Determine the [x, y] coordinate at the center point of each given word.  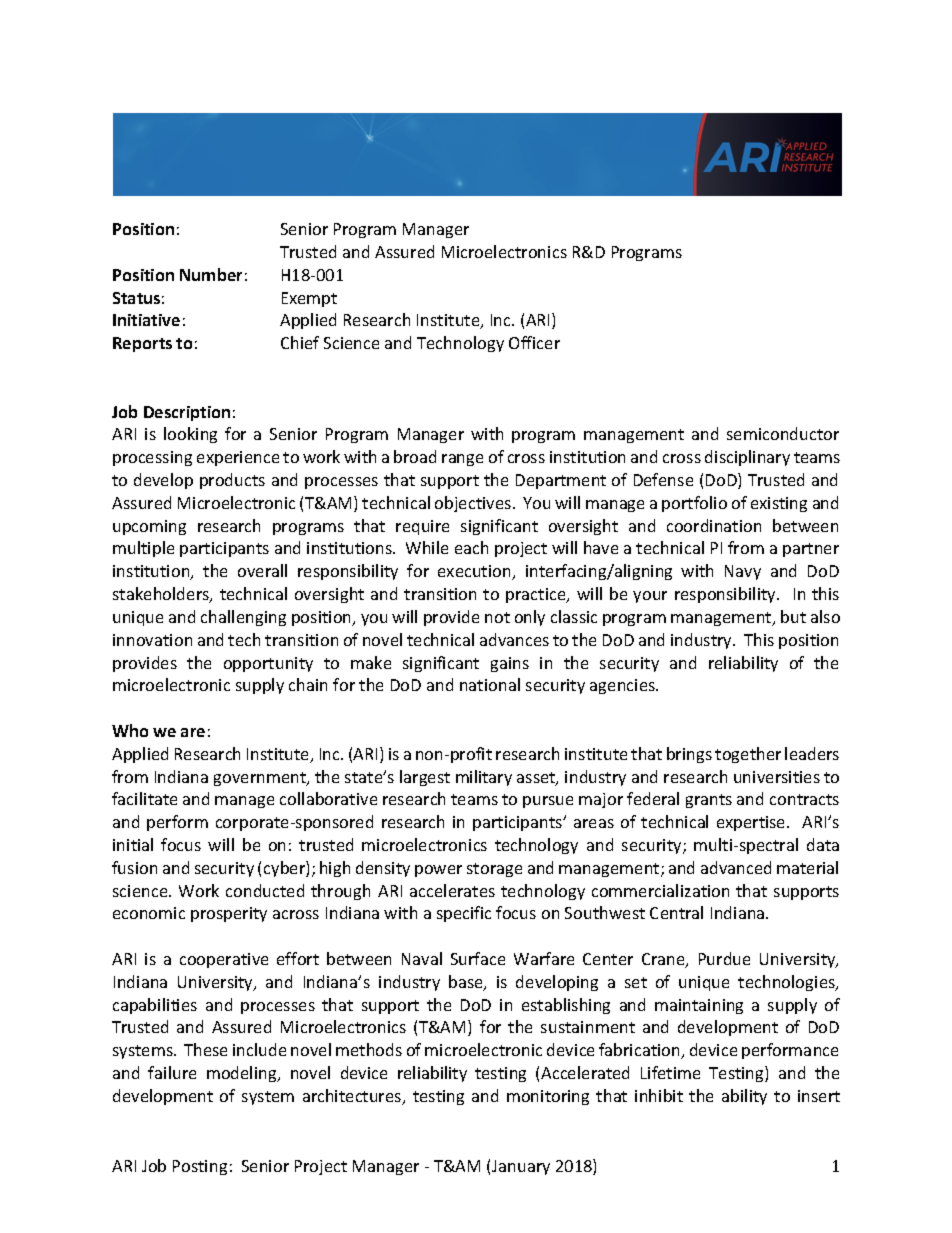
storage [494, 870]
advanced [736, 867]
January [521, 1167]
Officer [534, 342]
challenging [243, 618]
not [497, 617]
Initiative [146, 320]
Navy [743, 572]
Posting [200, 1167]
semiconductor [783, 433]
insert [819, 1096]
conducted [265, 890]
